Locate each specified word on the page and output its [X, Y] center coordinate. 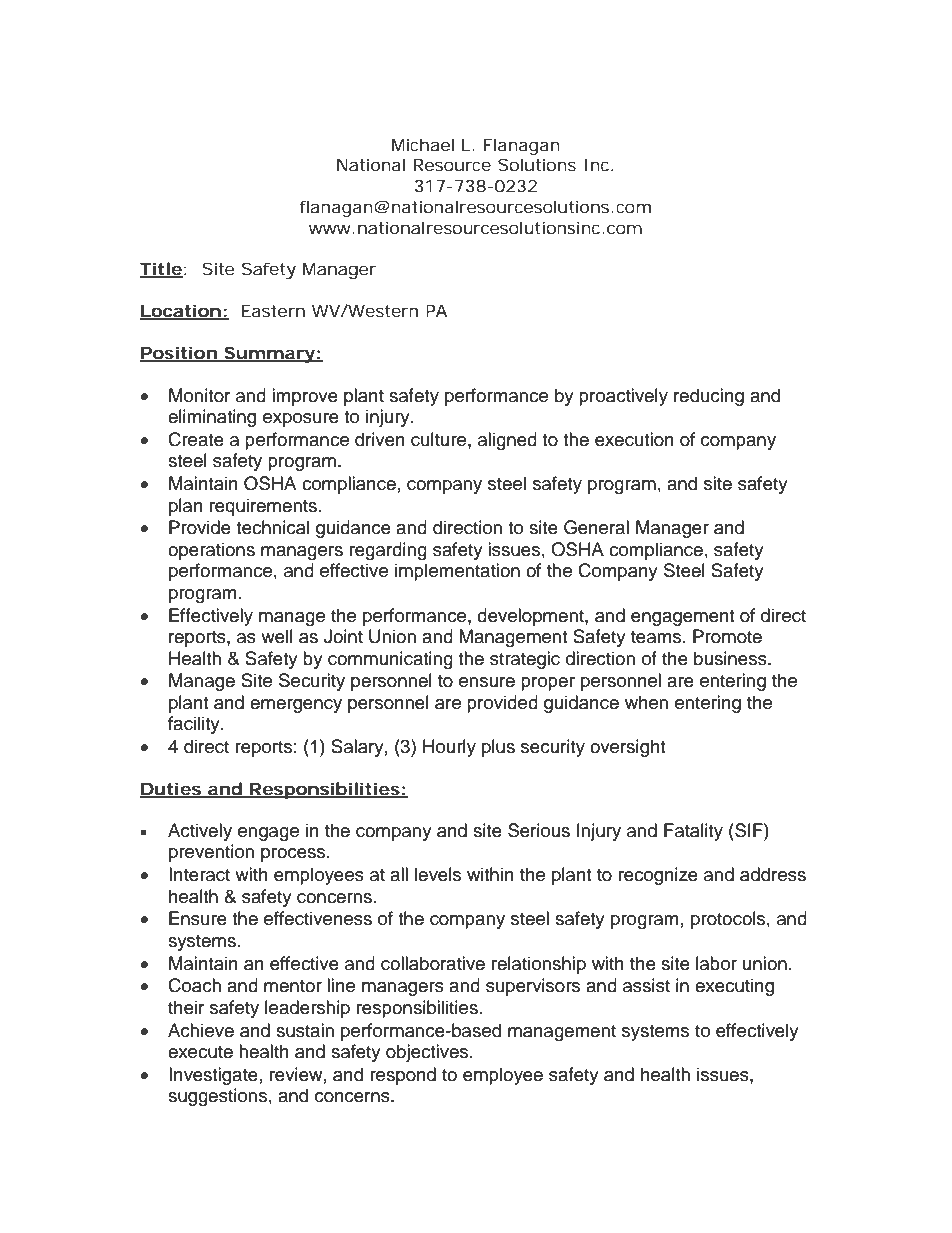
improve [305, 397]
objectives [428, 1053]
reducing [709, 397]
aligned [507, 441]
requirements [263, 507]
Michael [423, 144]
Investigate [213, 1076]
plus [498, 748]
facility [195, 725]
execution [634, 439]
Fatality [693, 832]
